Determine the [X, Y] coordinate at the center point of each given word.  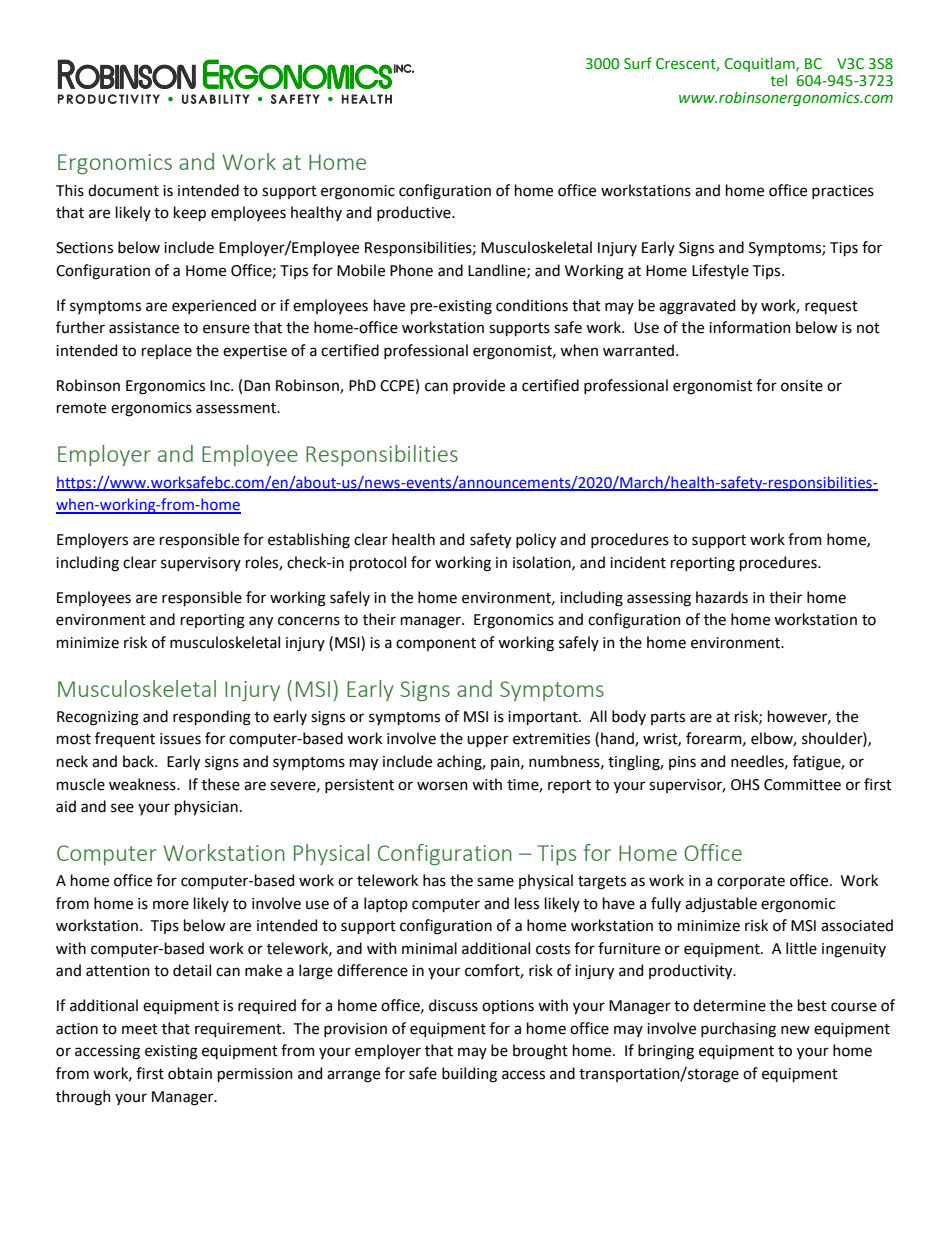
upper [488, 741]
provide [479, 386]
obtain [190, 1073]
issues [180, 739]
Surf [638, 63]
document [123, 190]
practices [843, 192]
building [469, 1075]
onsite [802, 386]
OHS [745, 785]
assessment [237, 408]
